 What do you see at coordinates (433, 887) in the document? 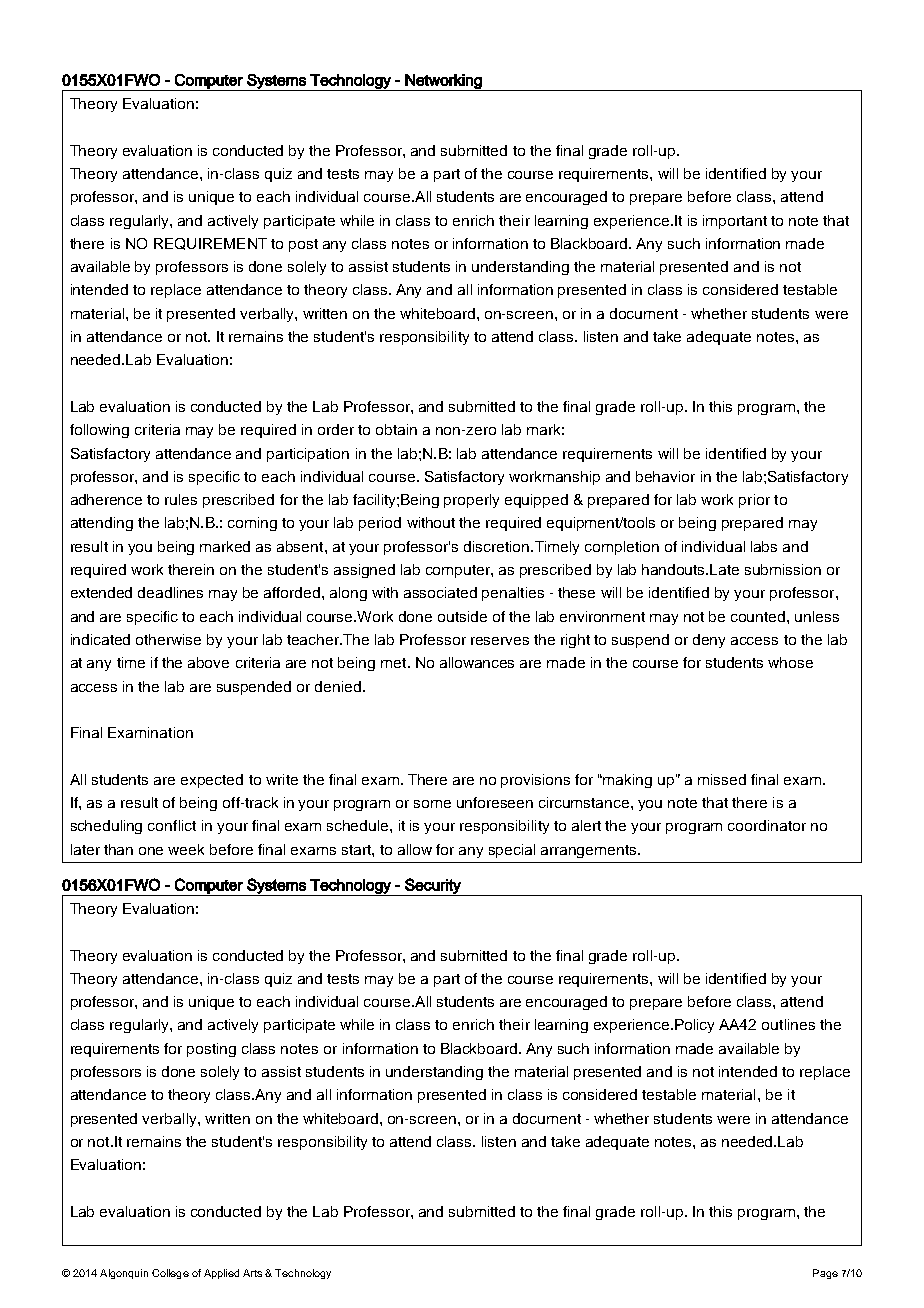
I see `Security` at bounding box center [433, 887].
